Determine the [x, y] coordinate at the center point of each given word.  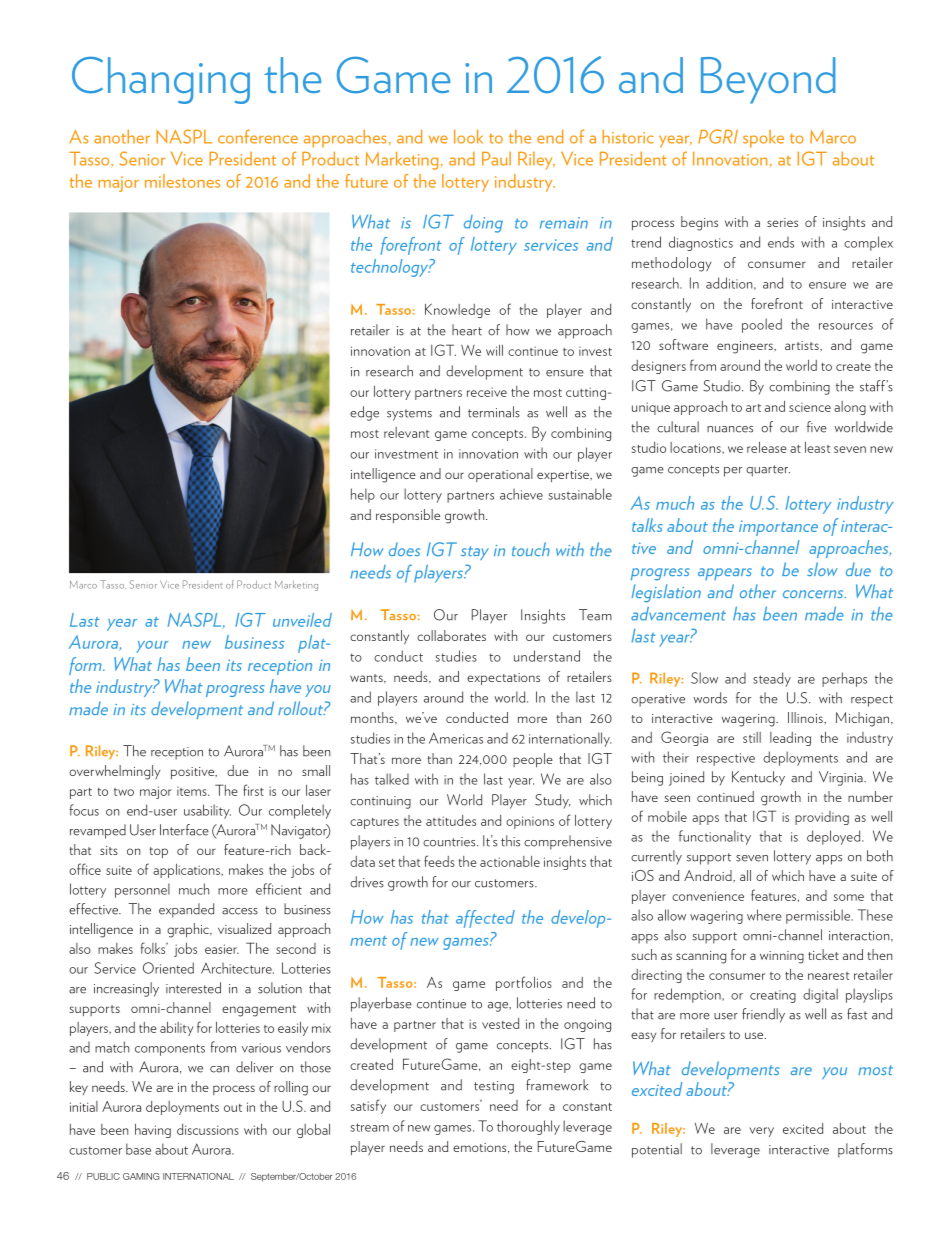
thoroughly [528, 1127]
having [153, 1131]
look [468, 137]
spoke [763, 139]
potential [657, 1150]
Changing [161, 80]
